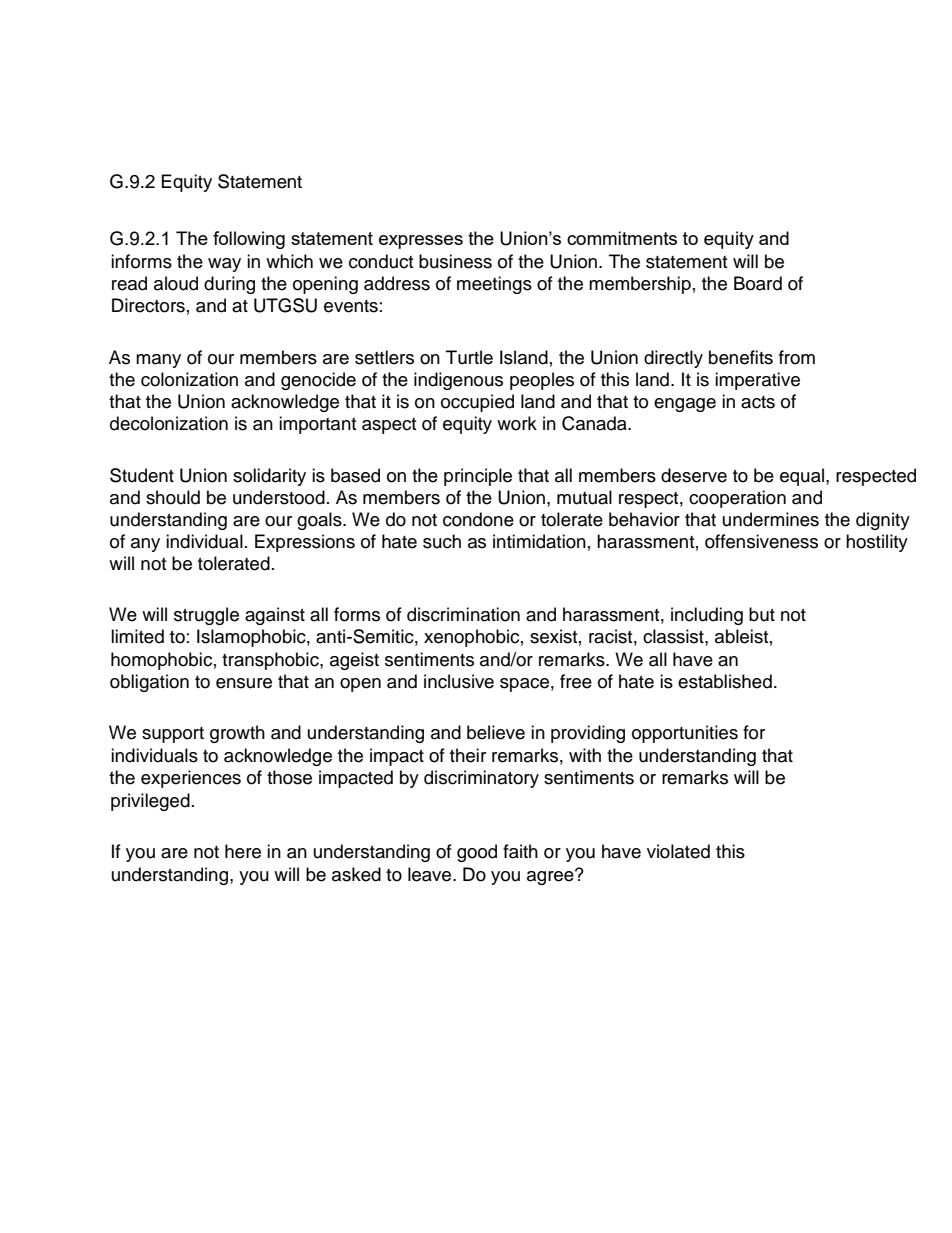 The width and height of the screenshot is (952, 1233). Describe the element at coordinates (455, 261) in the screenshot. I see `business` at that location.
